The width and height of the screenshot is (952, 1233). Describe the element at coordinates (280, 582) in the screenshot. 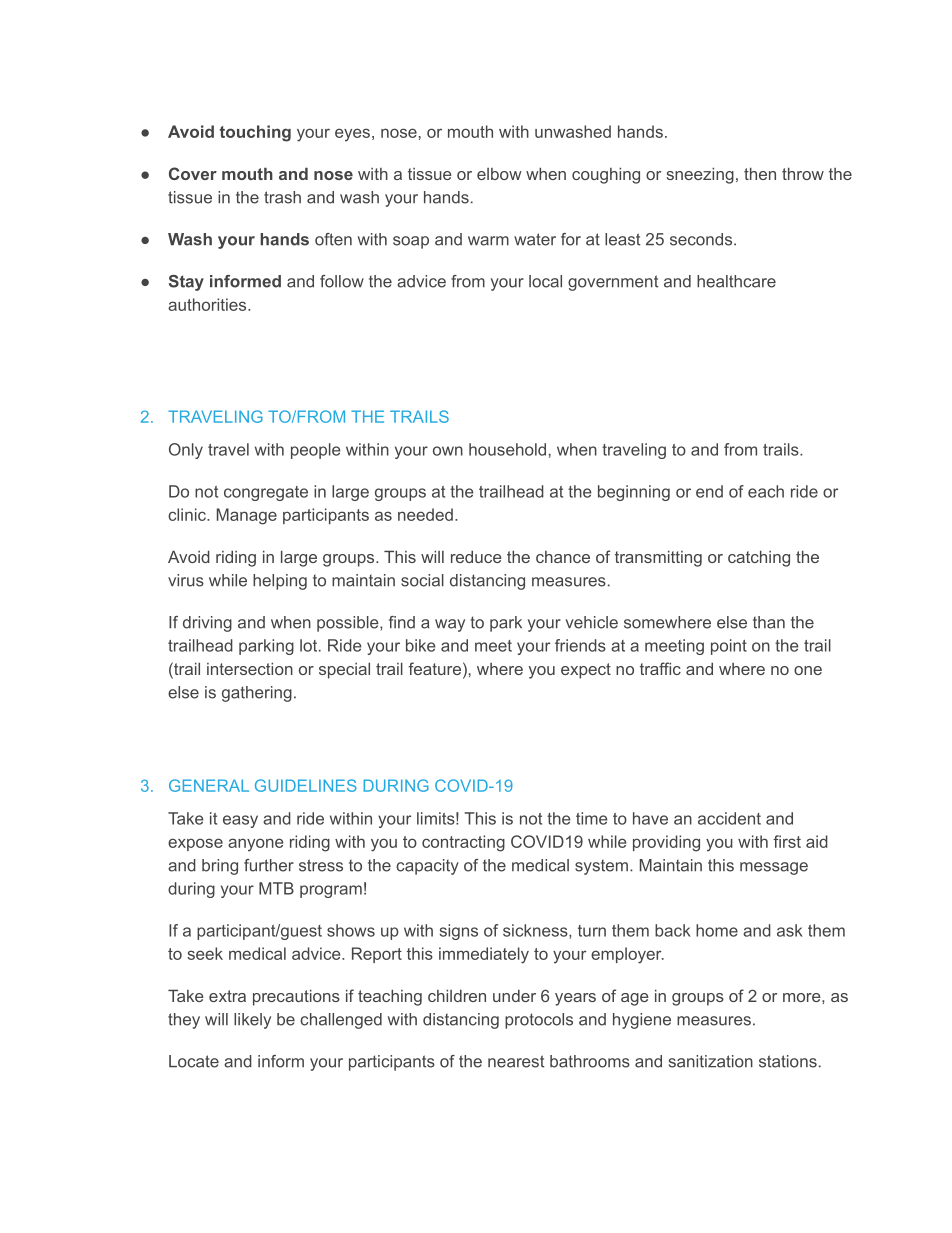

I see `helping` at that location.
